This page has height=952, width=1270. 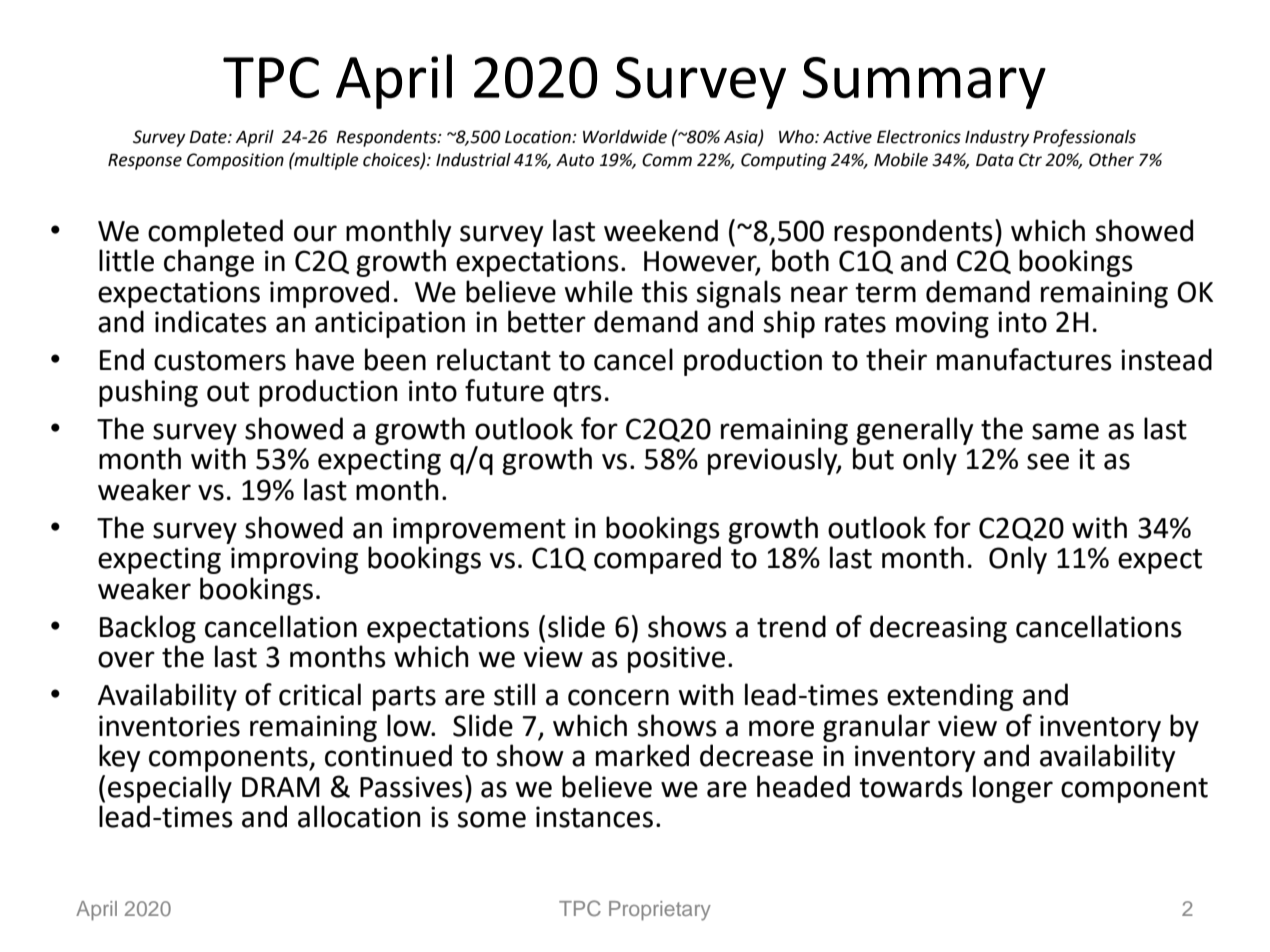 I want to click on DRAM, so click(x=281, y=787).
